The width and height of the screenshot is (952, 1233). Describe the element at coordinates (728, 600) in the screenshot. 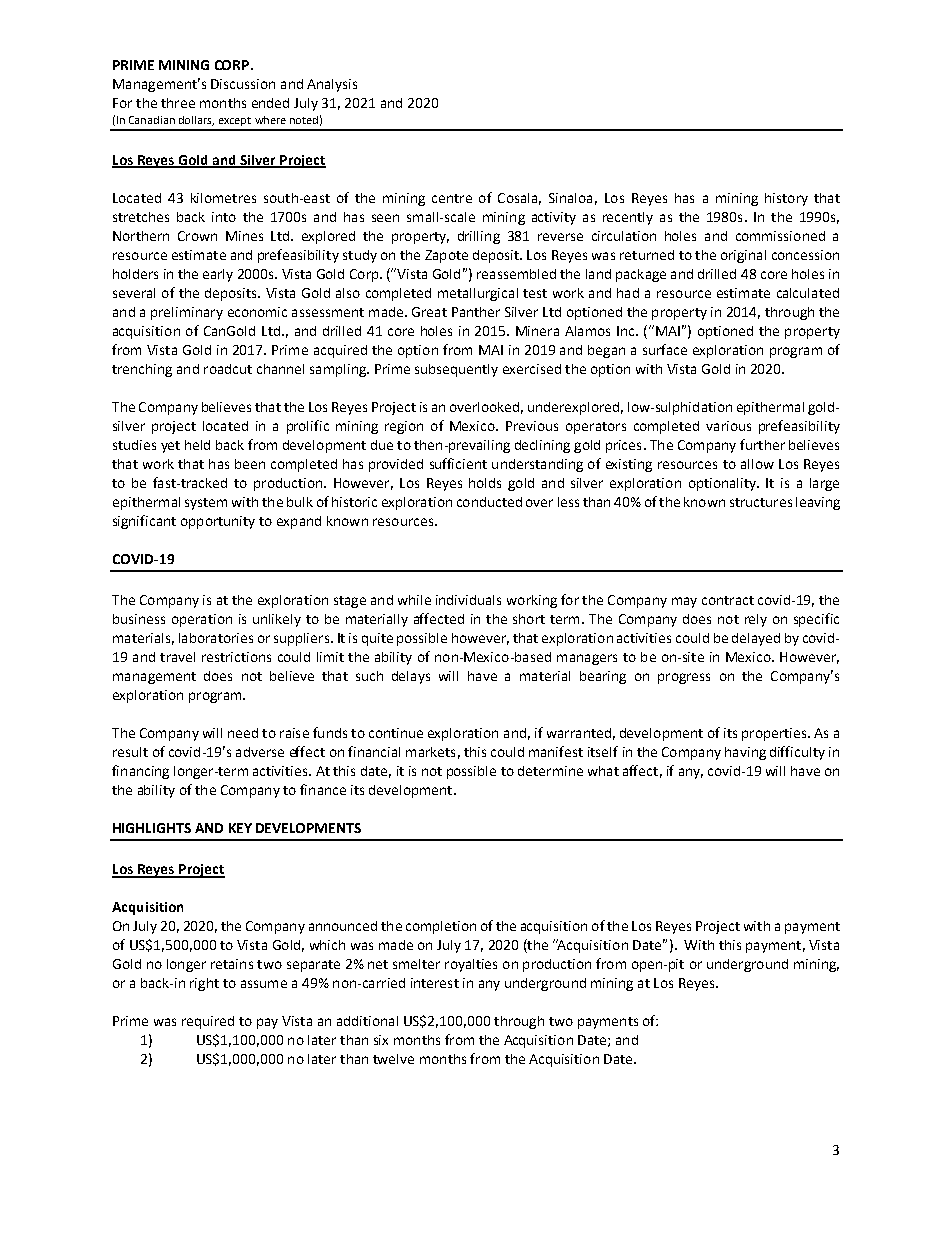

I see `contract` at that location.
